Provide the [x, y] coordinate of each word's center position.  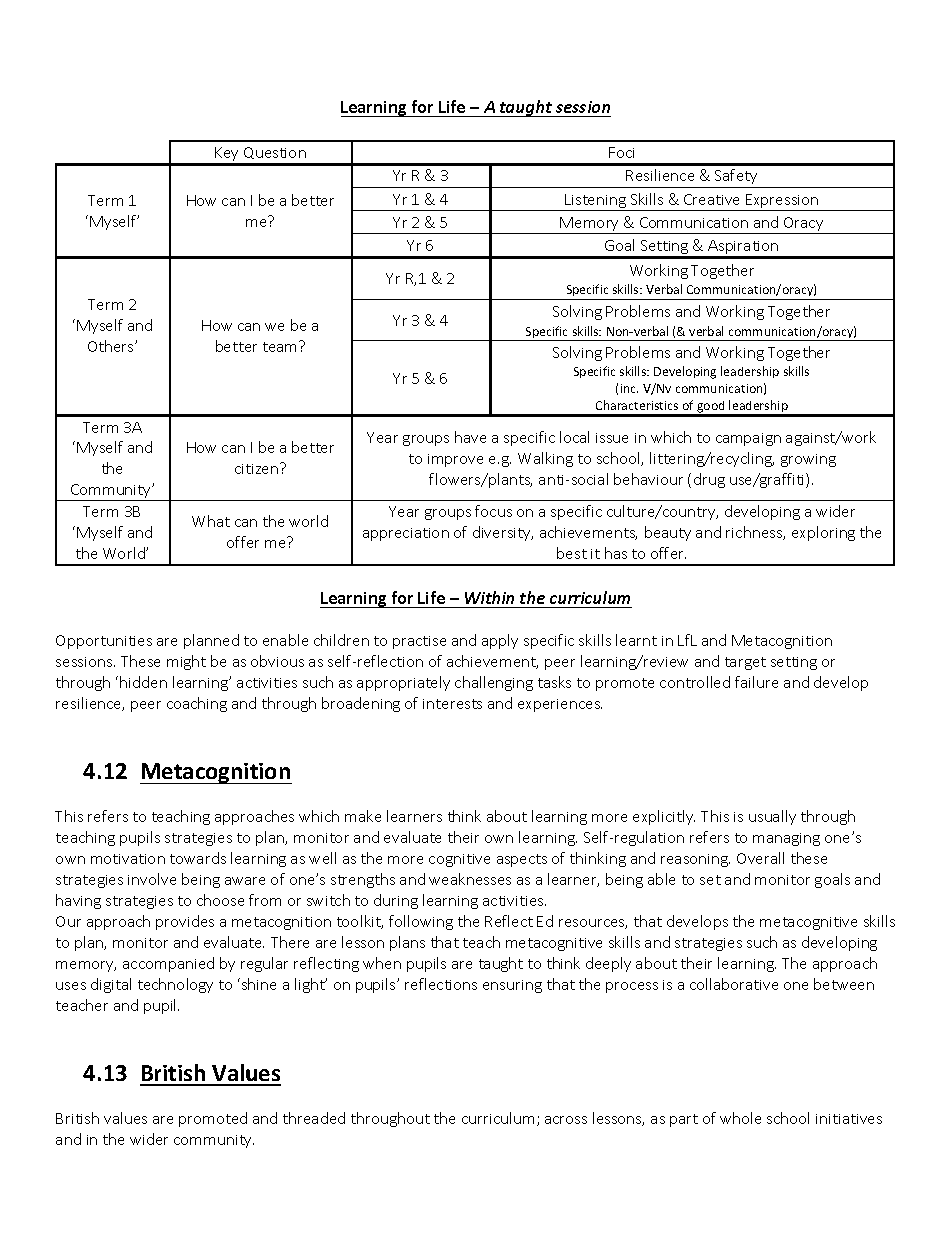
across [566, 1120]
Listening [595, 202]
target [745, 663]
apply [500, 641]
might [186, 662]
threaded [314, 1118]
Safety [736, 176]
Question [275, 153]
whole [740, 1118]
